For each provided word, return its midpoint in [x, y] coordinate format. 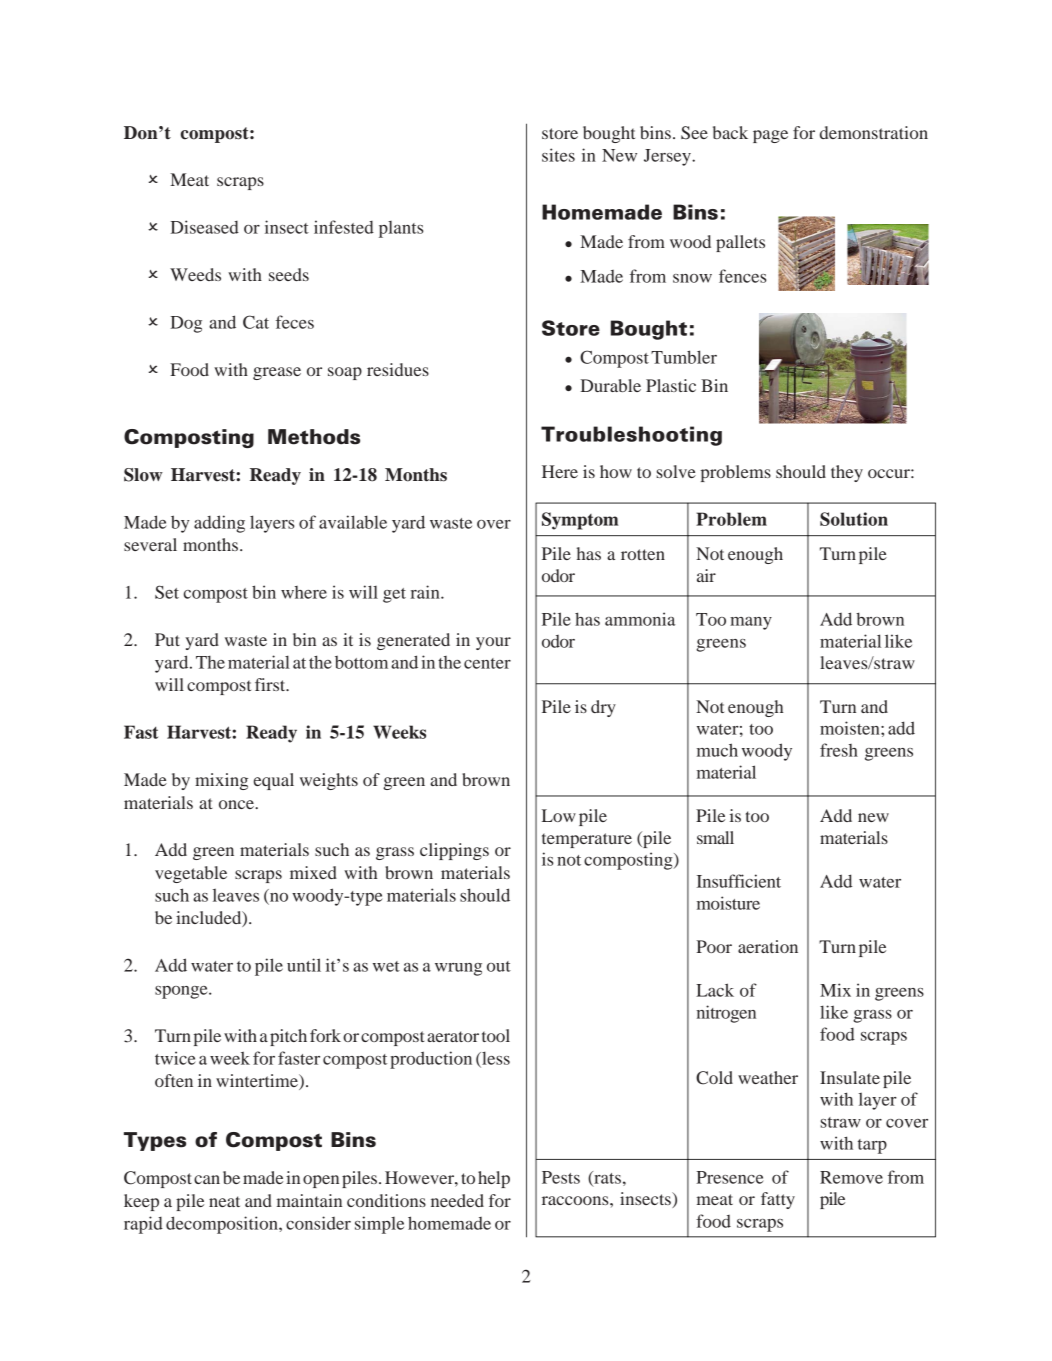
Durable [610, 385]
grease [277, 373]
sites [558, 155]
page [770, 136]
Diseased [204, 227]
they [847, 473]
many [751, 623]
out [499, 966]
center [487, 663]
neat [224, 1201]
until [304, 965]
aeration [768, 946]
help [494, 1179]
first [271, 684]
